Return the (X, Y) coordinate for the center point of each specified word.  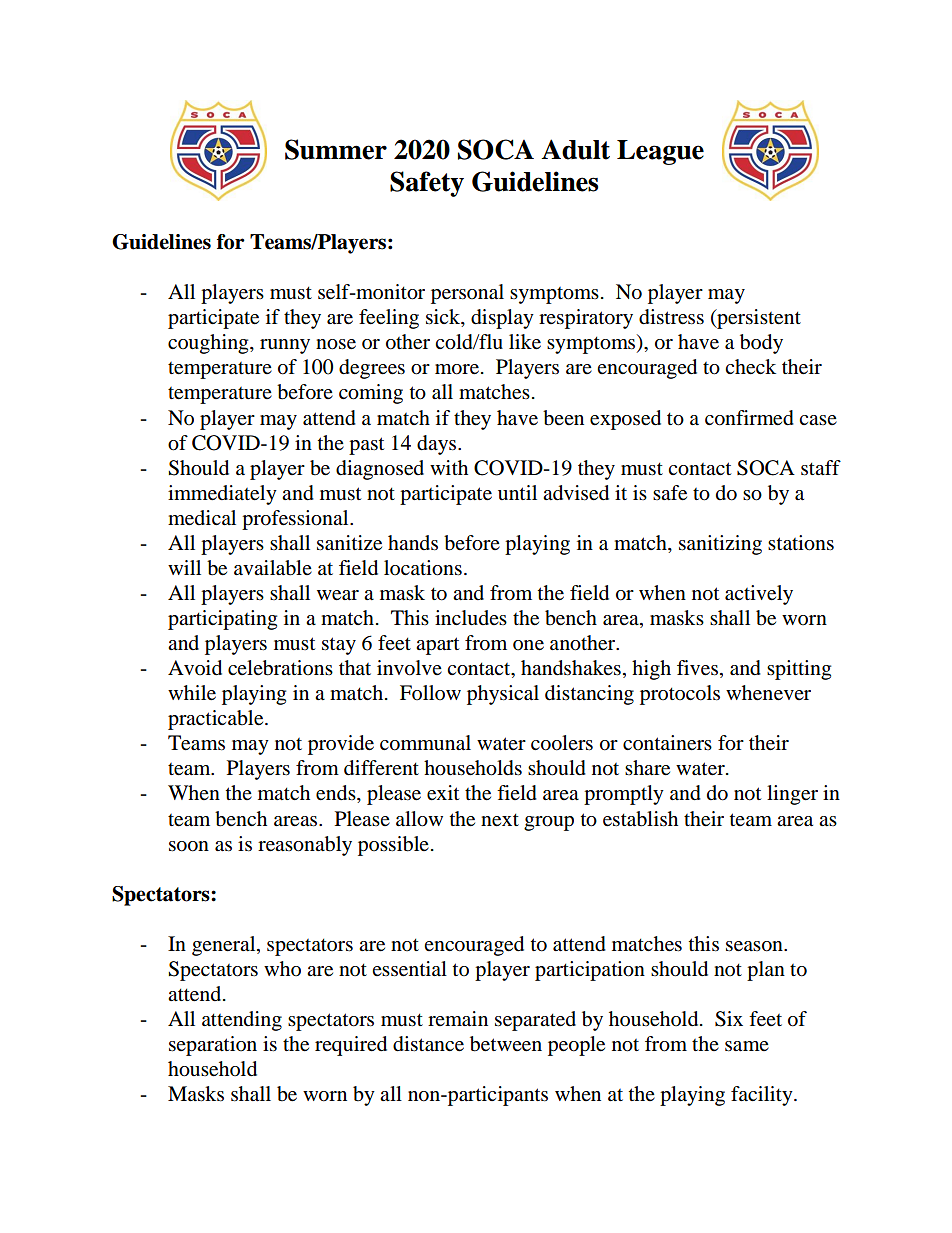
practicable (217, 720)
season (755, 946)
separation (213, 1046)
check (750, 367)
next (500, 820)
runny (285, 346)
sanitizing (720, 545)
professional (296, 520)
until (517, 492)
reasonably (305, 846)
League (660, 152)
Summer (336, 149)
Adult (575, 149)
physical (503, 695)
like (525, 342)
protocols (680, 695)
